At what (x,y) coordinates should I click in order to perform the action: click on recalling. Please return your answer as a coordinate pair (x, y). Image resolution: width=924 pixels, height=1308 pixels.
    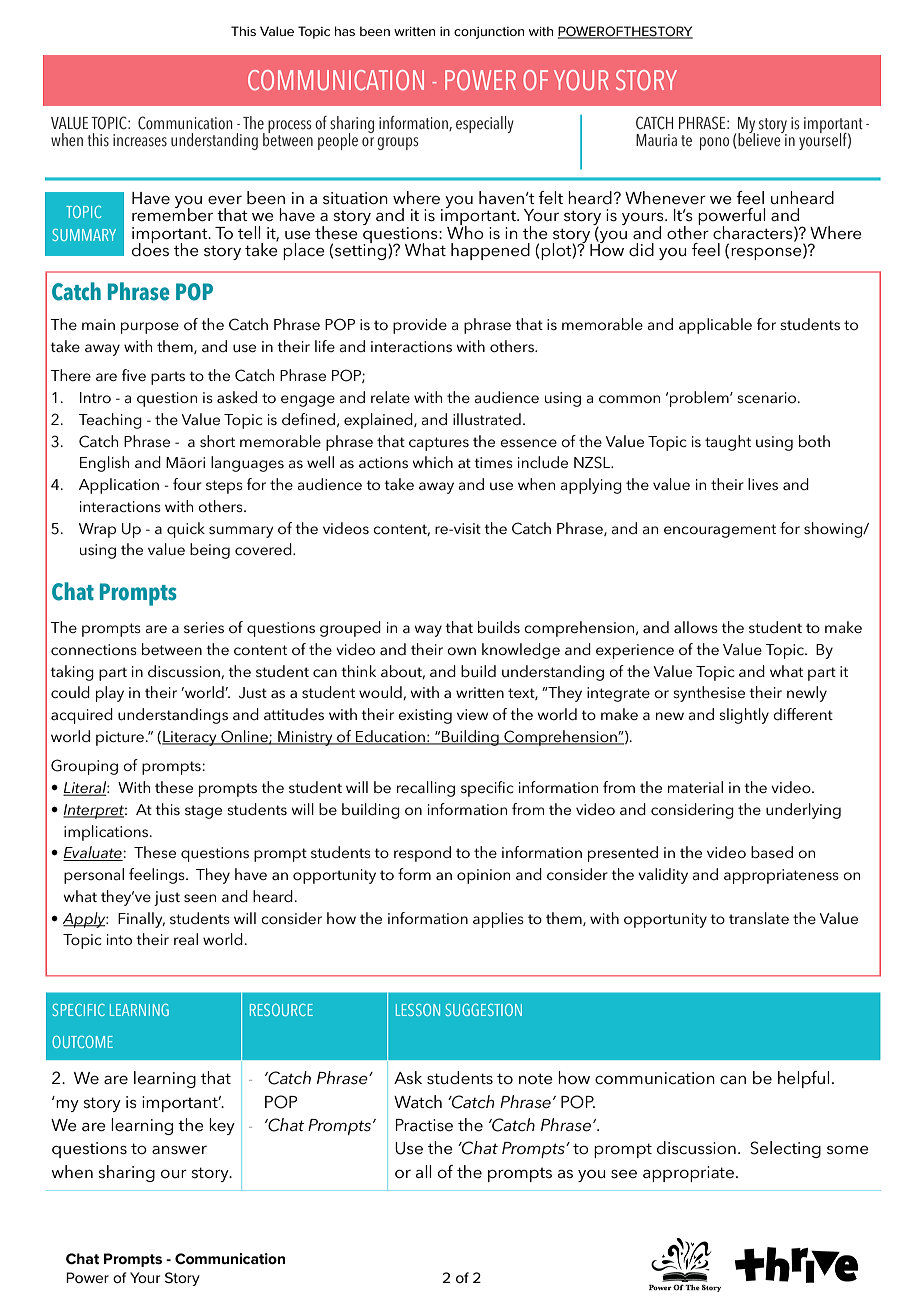
    Looking at the image, I should click on (426, 789).
